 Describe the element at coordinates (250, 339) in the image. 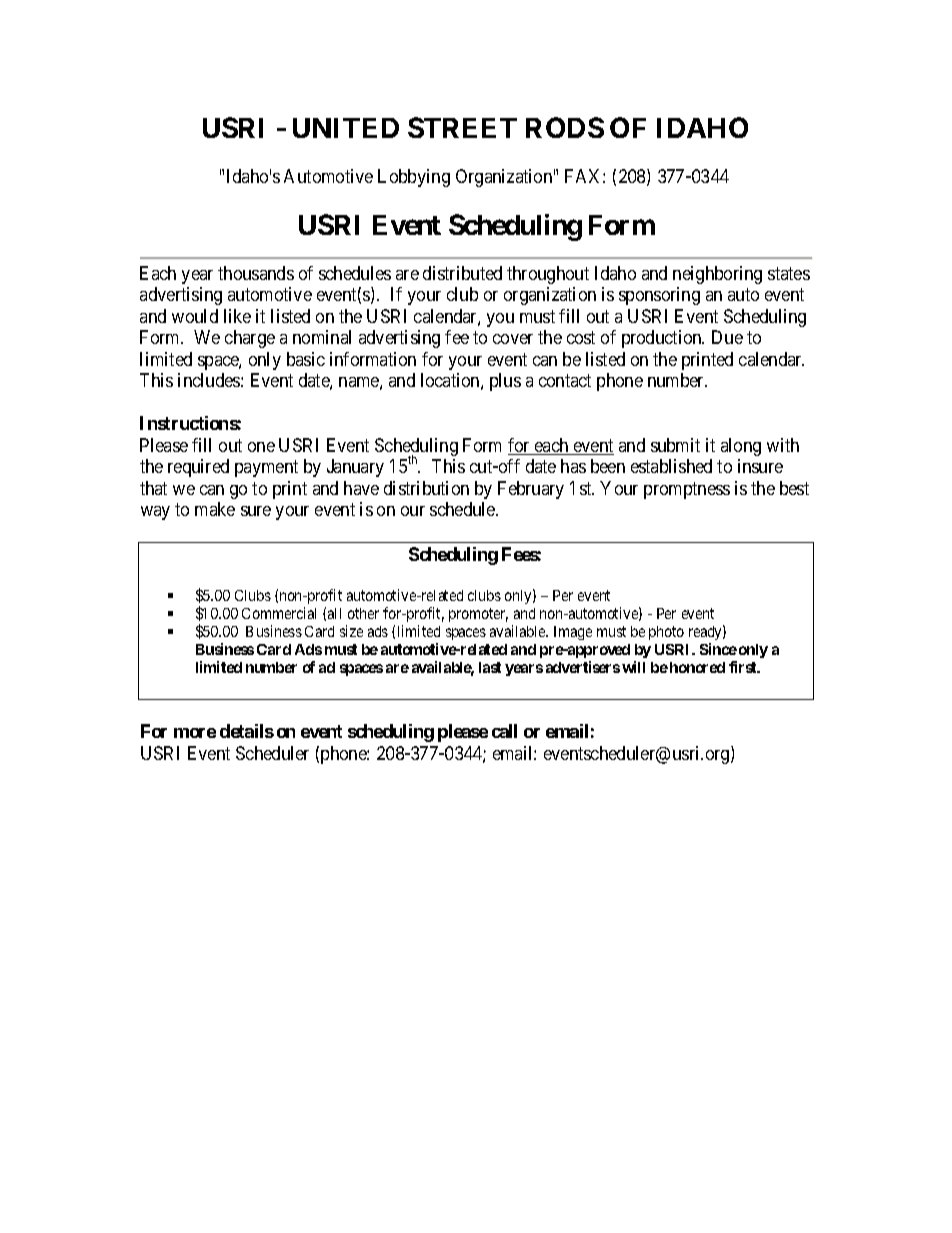

I see `charge` at that location.
